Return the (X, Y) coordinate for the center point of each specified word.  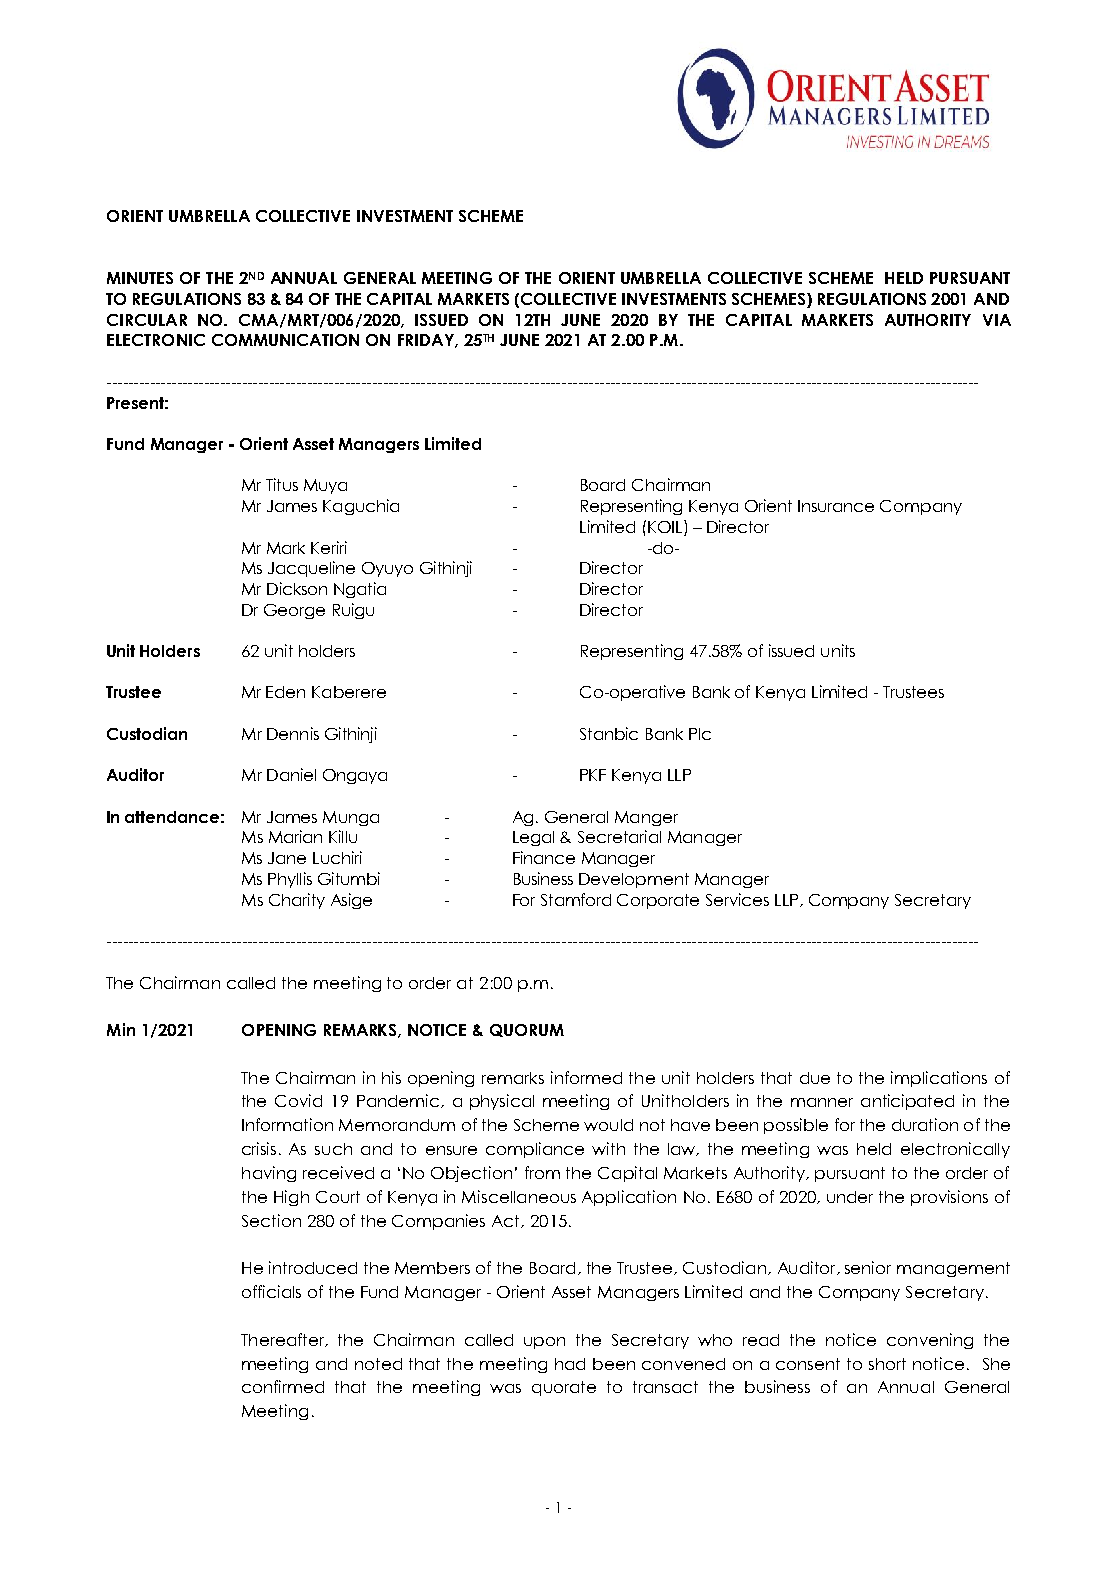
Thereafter (284, 1340)
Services (737, 899)
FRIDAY (427, 341)
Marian (295, 836)
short (887, 1364)
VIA (997, 320)
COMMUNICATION (285, 340)
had (570, 1364)
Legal (533, 838)
